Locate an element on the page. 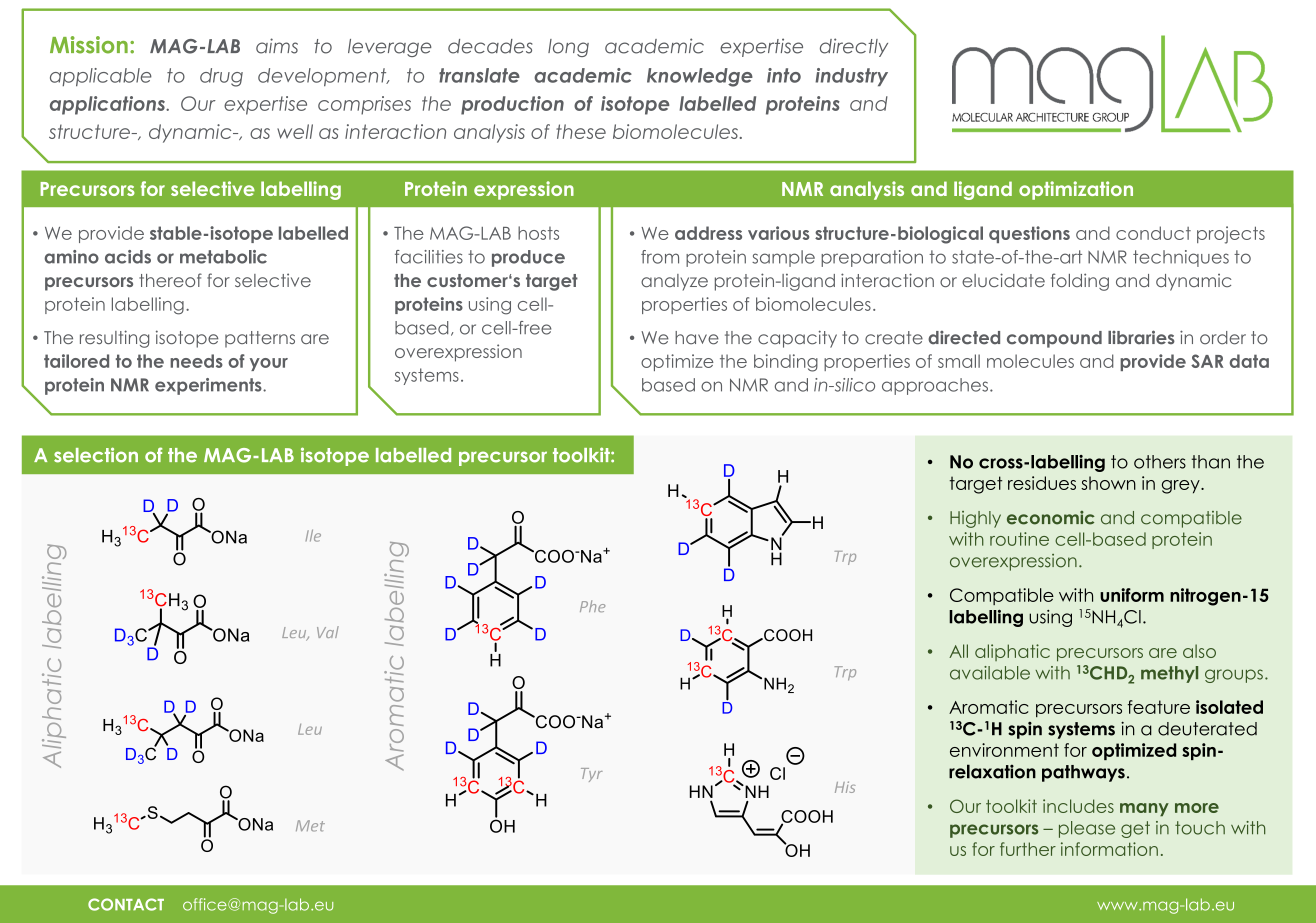  have is located at coordinates (697, 338).
